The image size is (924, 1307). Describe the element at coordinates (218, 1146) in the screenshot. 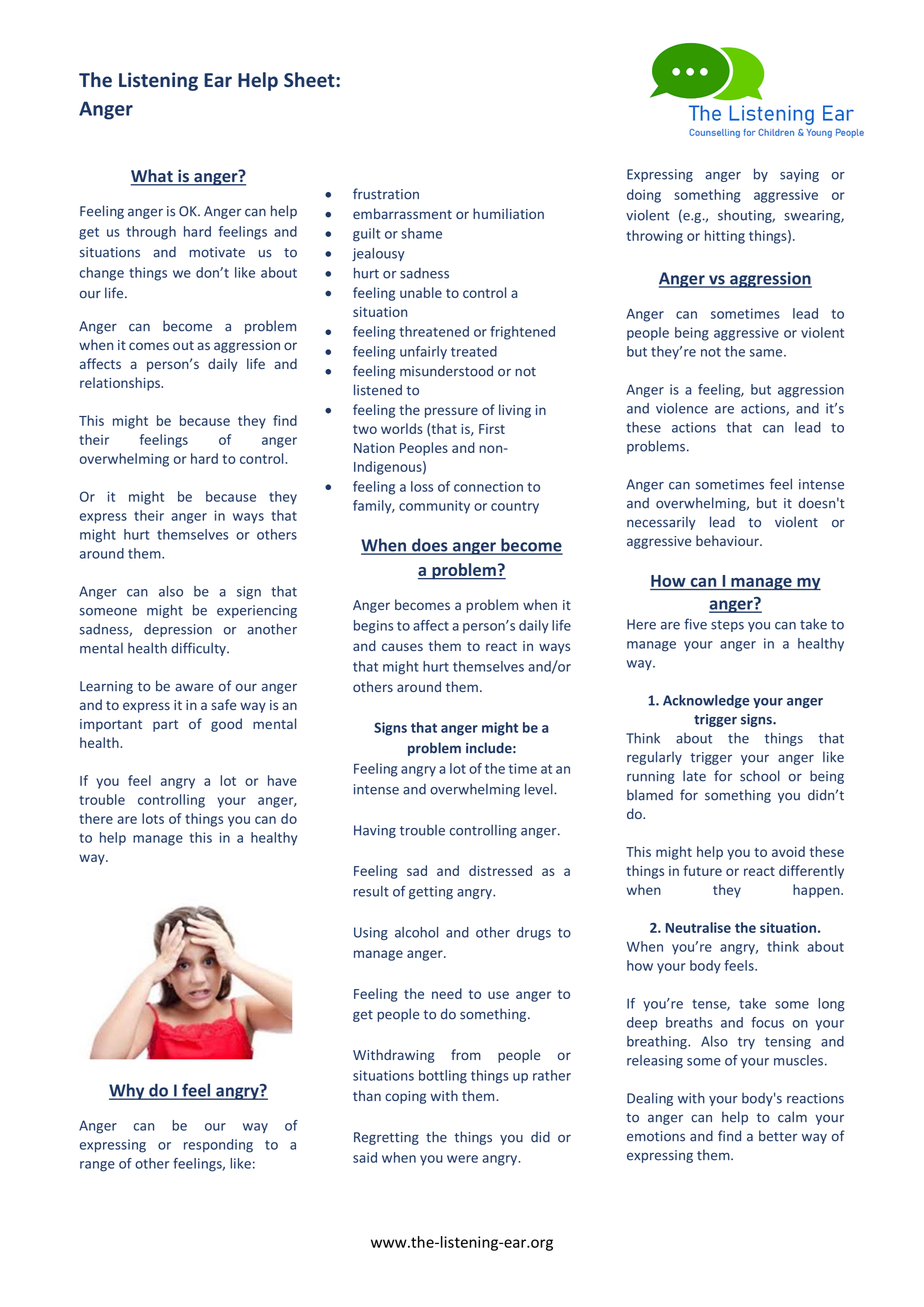

I see `responding` at that location.
